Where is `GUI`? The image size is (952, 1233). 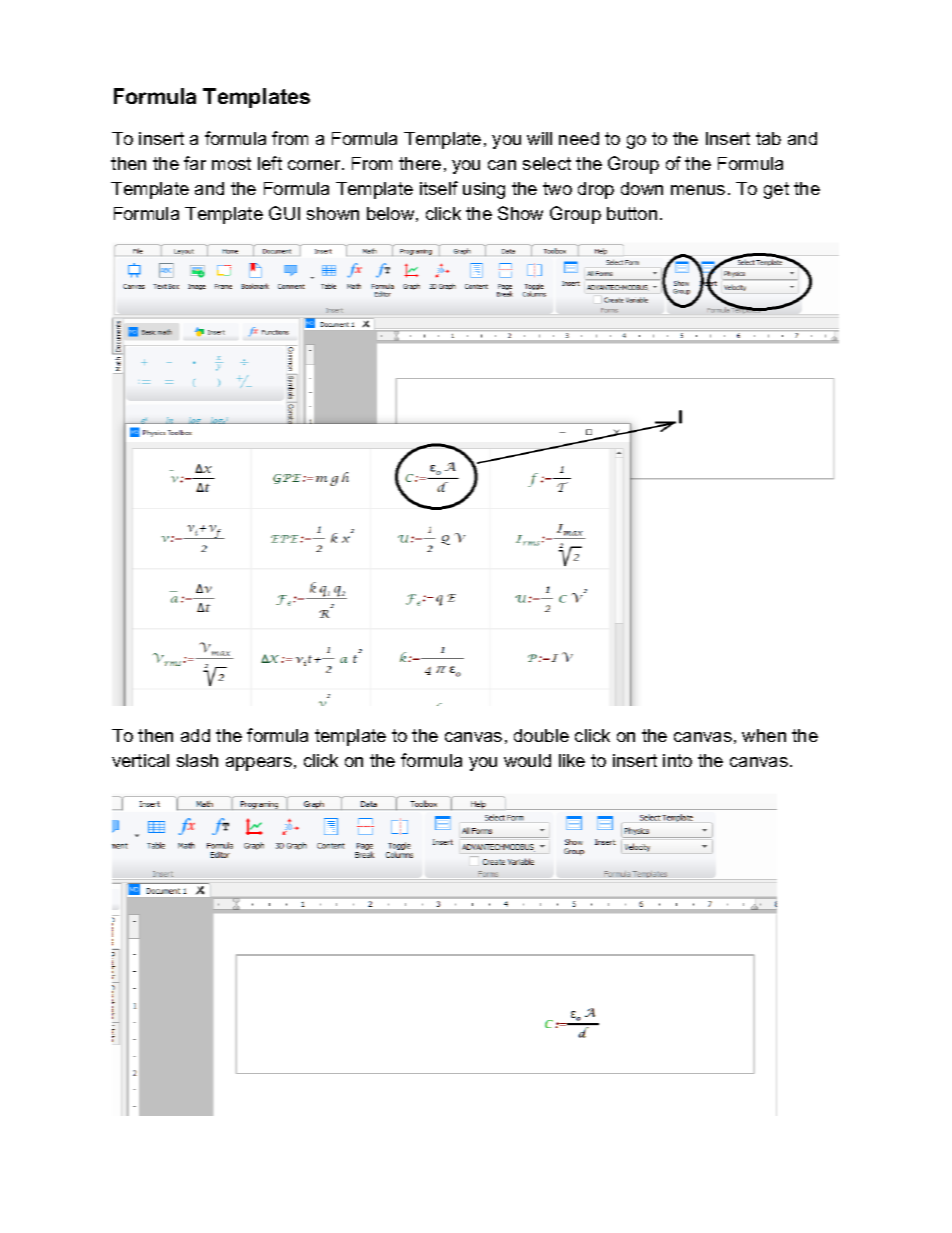
GUI is located at coordinates (284, 213).
